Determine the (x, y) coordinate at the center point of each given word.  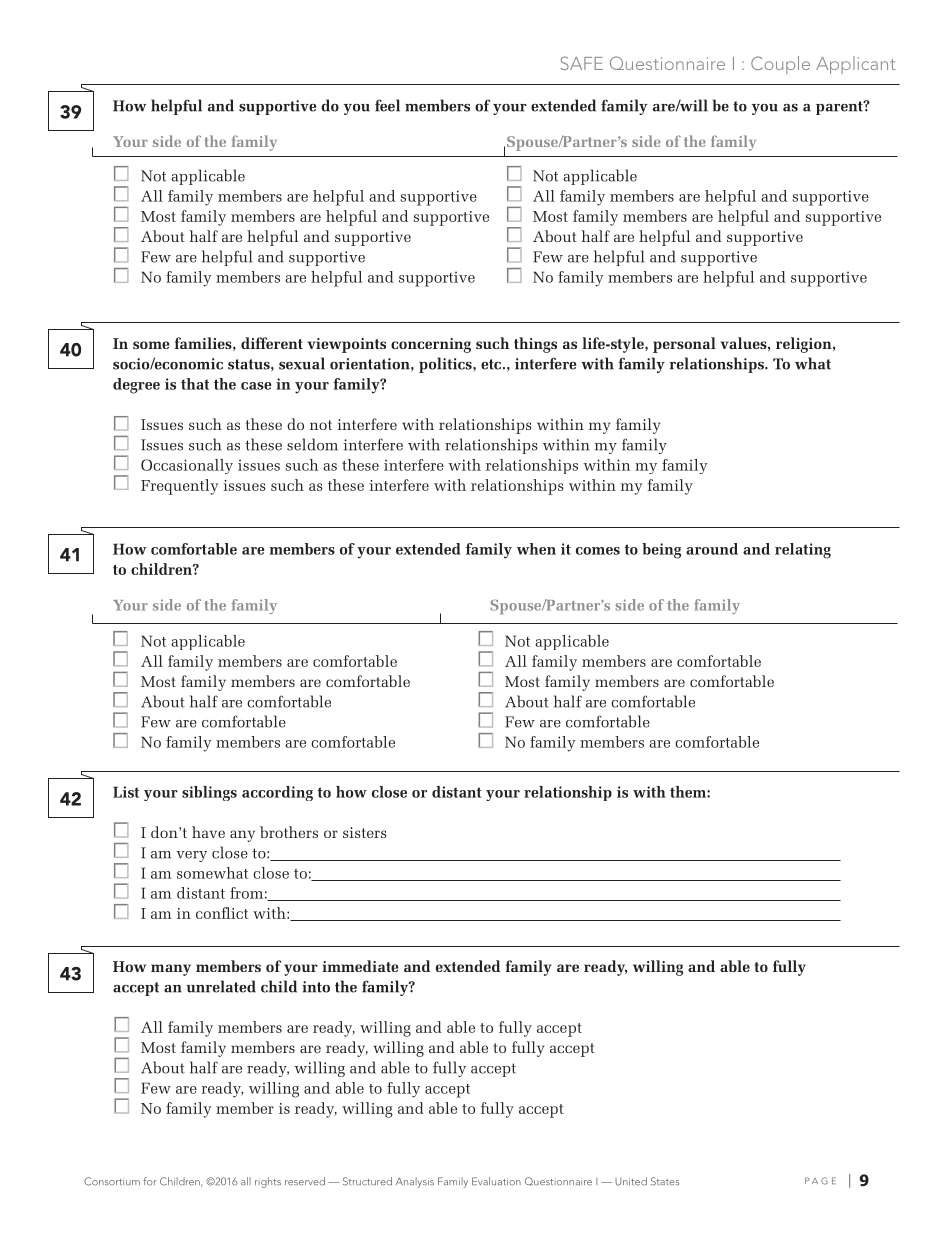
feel (387, 105)
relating (803, 551)
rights (268, 1182)
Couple (780, 65)
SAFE (581, 63)
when (536, 549)
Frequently (179, 487)
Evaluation (496, 1181)
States (665, 1181)
